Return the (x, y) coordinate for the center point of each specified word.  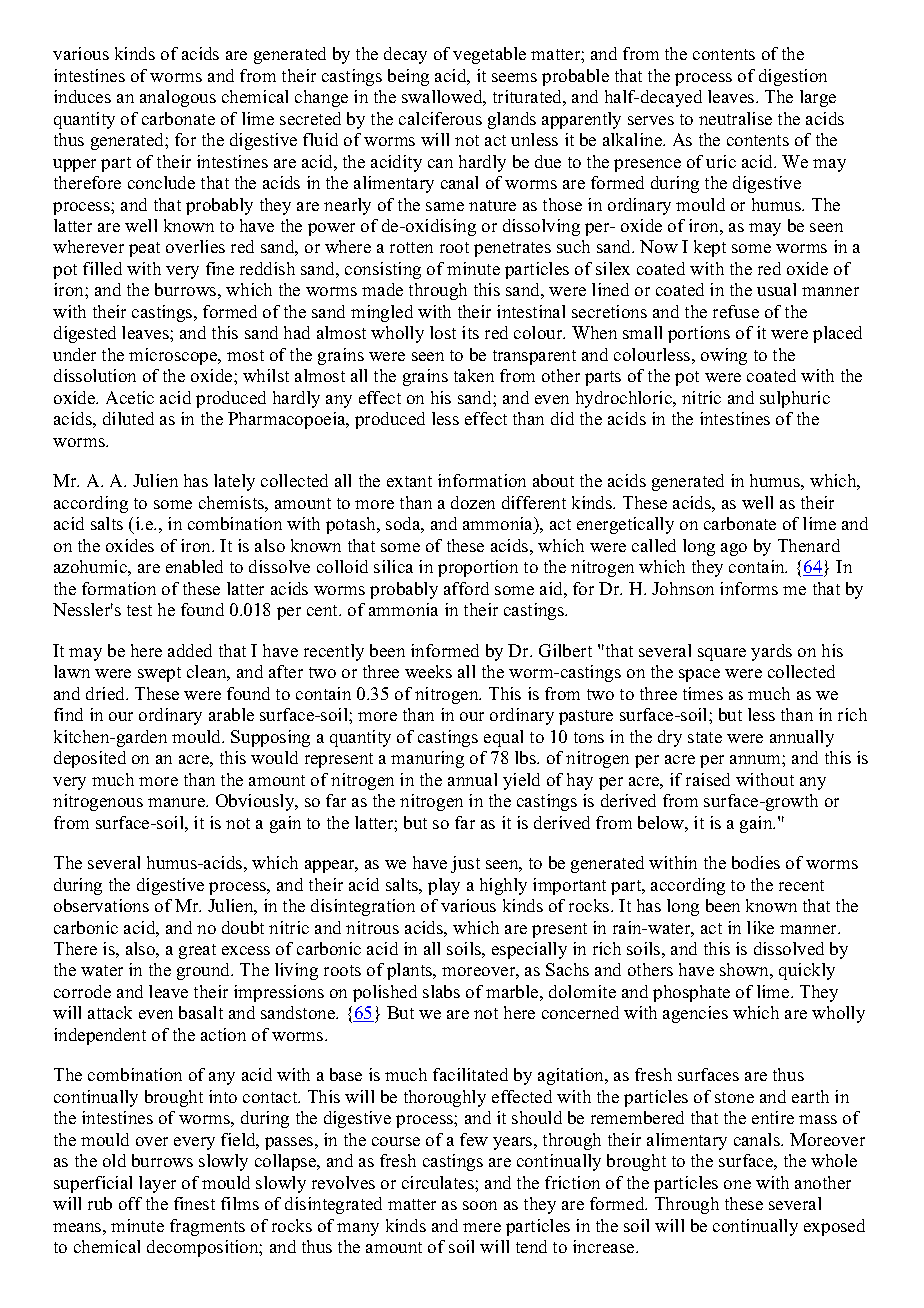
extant (409, 481)
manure (177, 802)
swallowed (444, 98)
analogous (178, 98)
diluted (128, 418)
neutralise (735, 118)
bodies (756, 862)
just (465, 864)
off (130, 1203)
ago (734, 549)
